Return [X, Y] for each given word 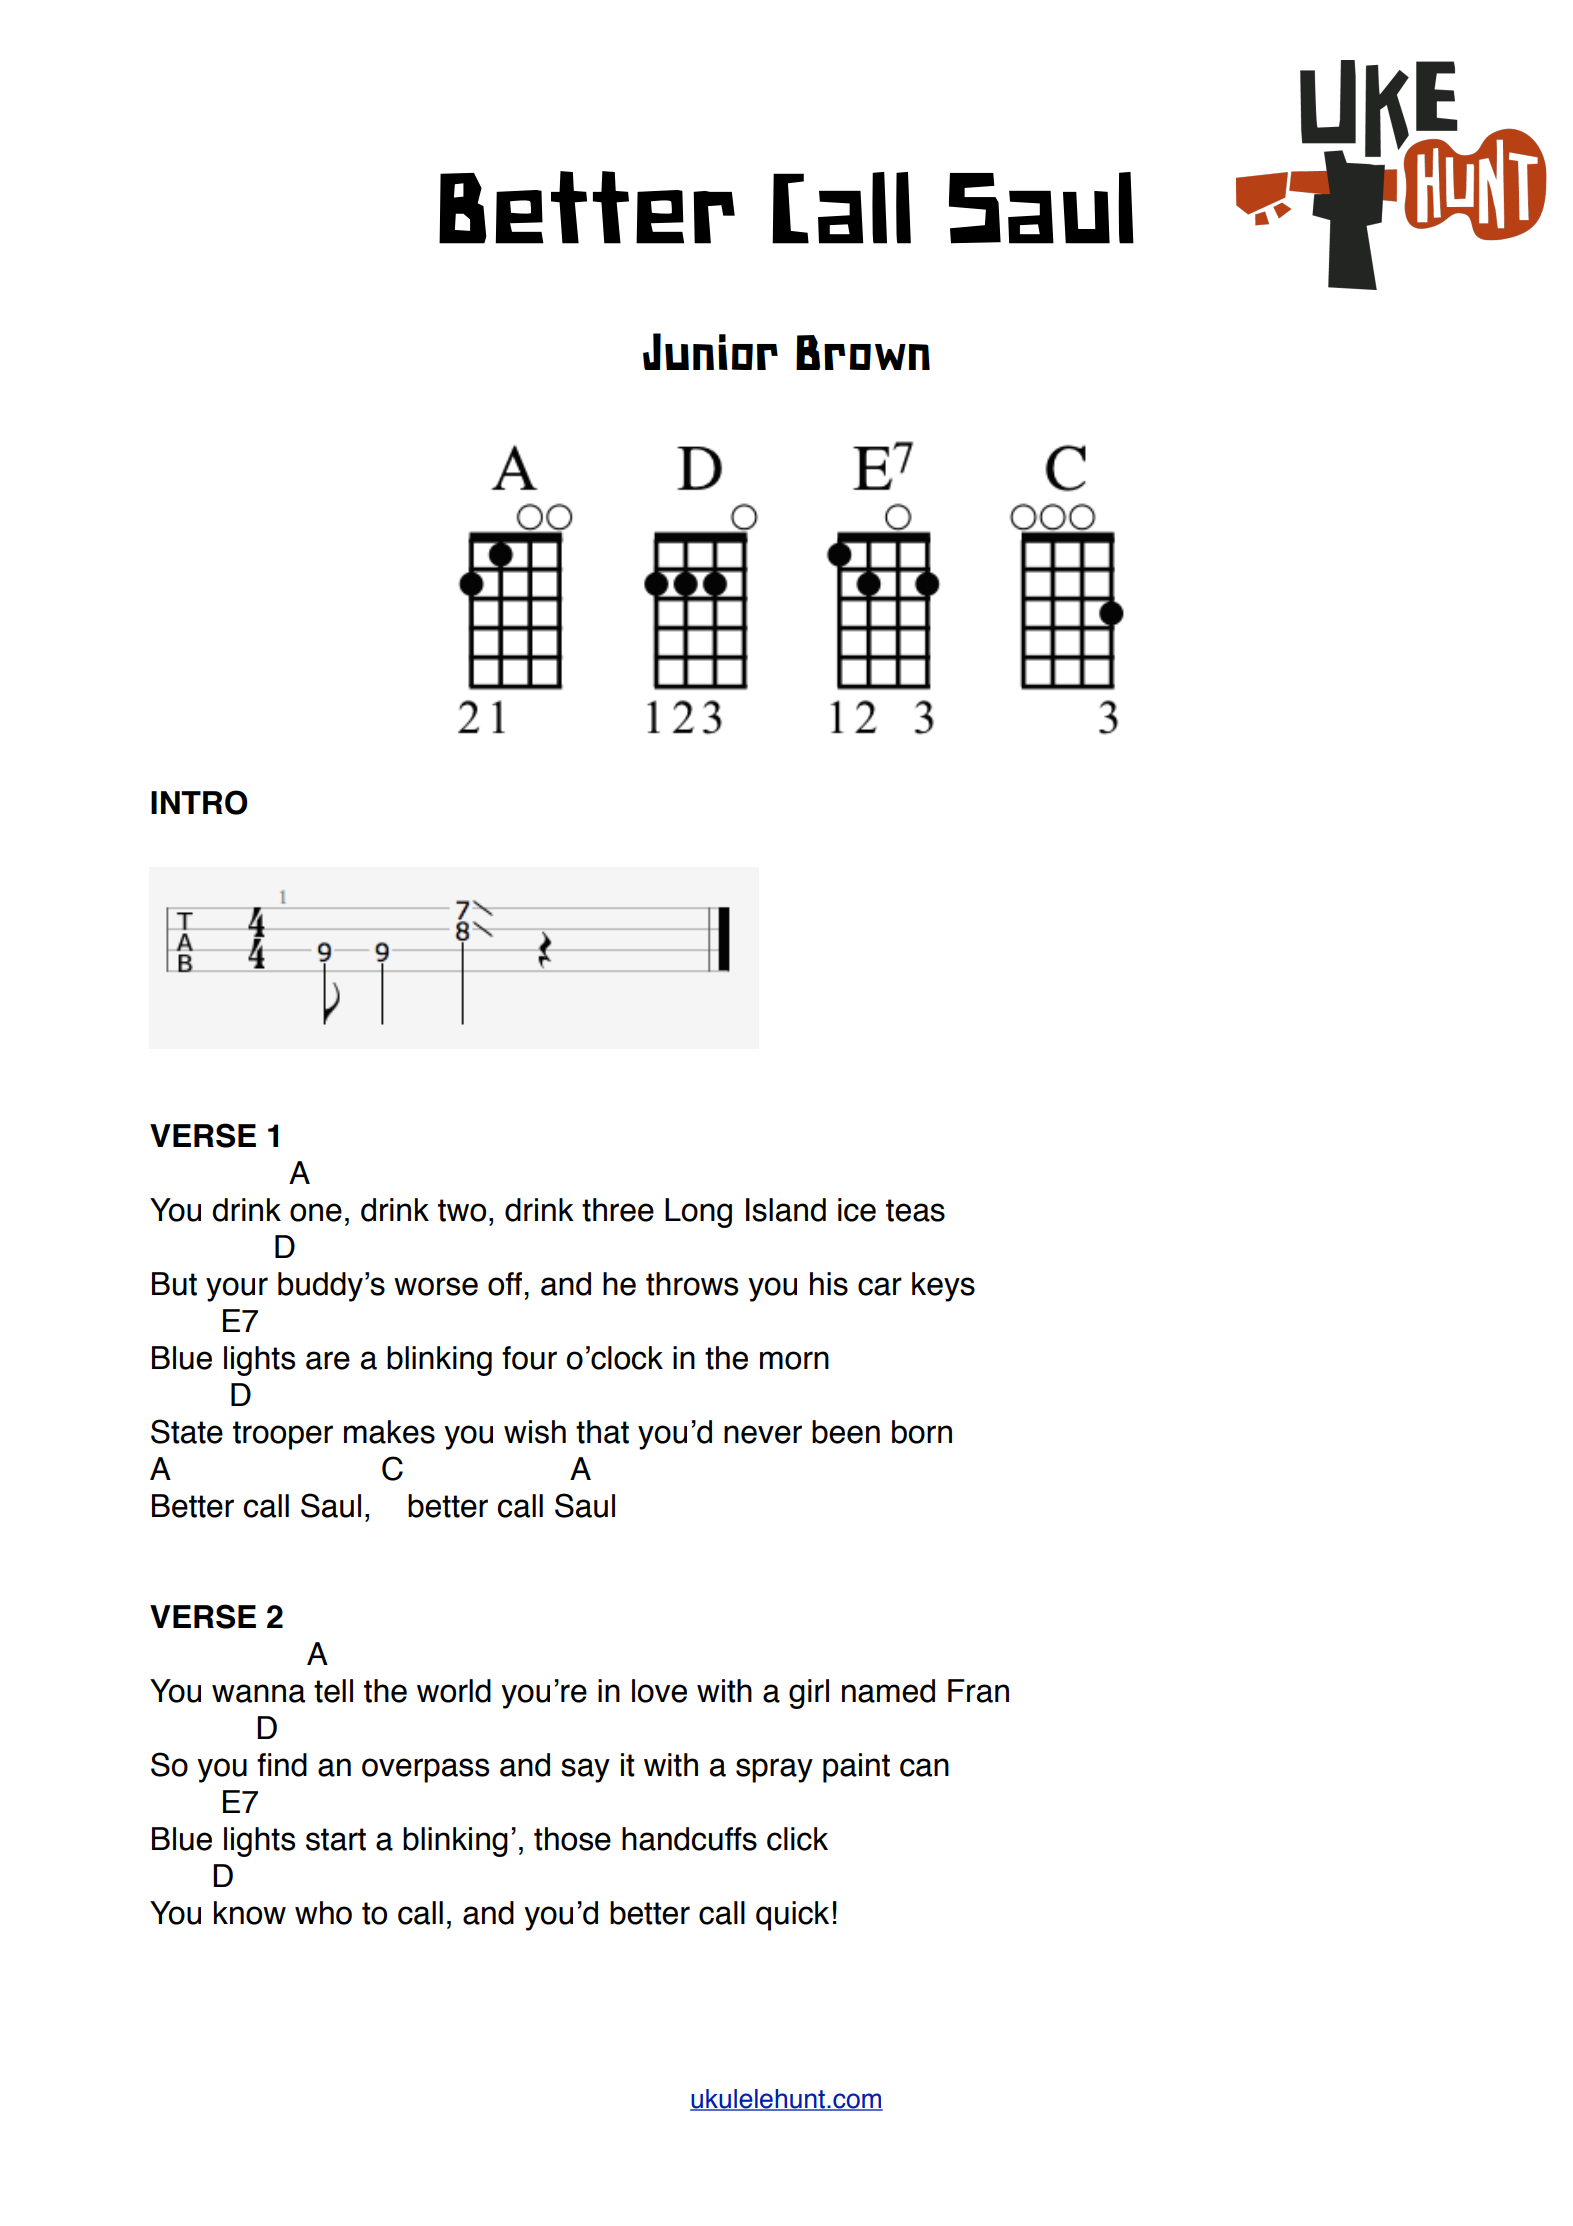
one [316, 1212]
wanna [258, 1693]
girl [809, 1694]
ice [857, 1210]
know [250, 1913]
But [174, 1284]
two [462, 1210]
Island [786, 1210]
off [505, 1284]
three [618, 1210]
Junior [710, 351]
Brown [863, 352]
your [237, 1289]
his [829, 1284]
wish [535, 1432]
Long [698, 1213]
